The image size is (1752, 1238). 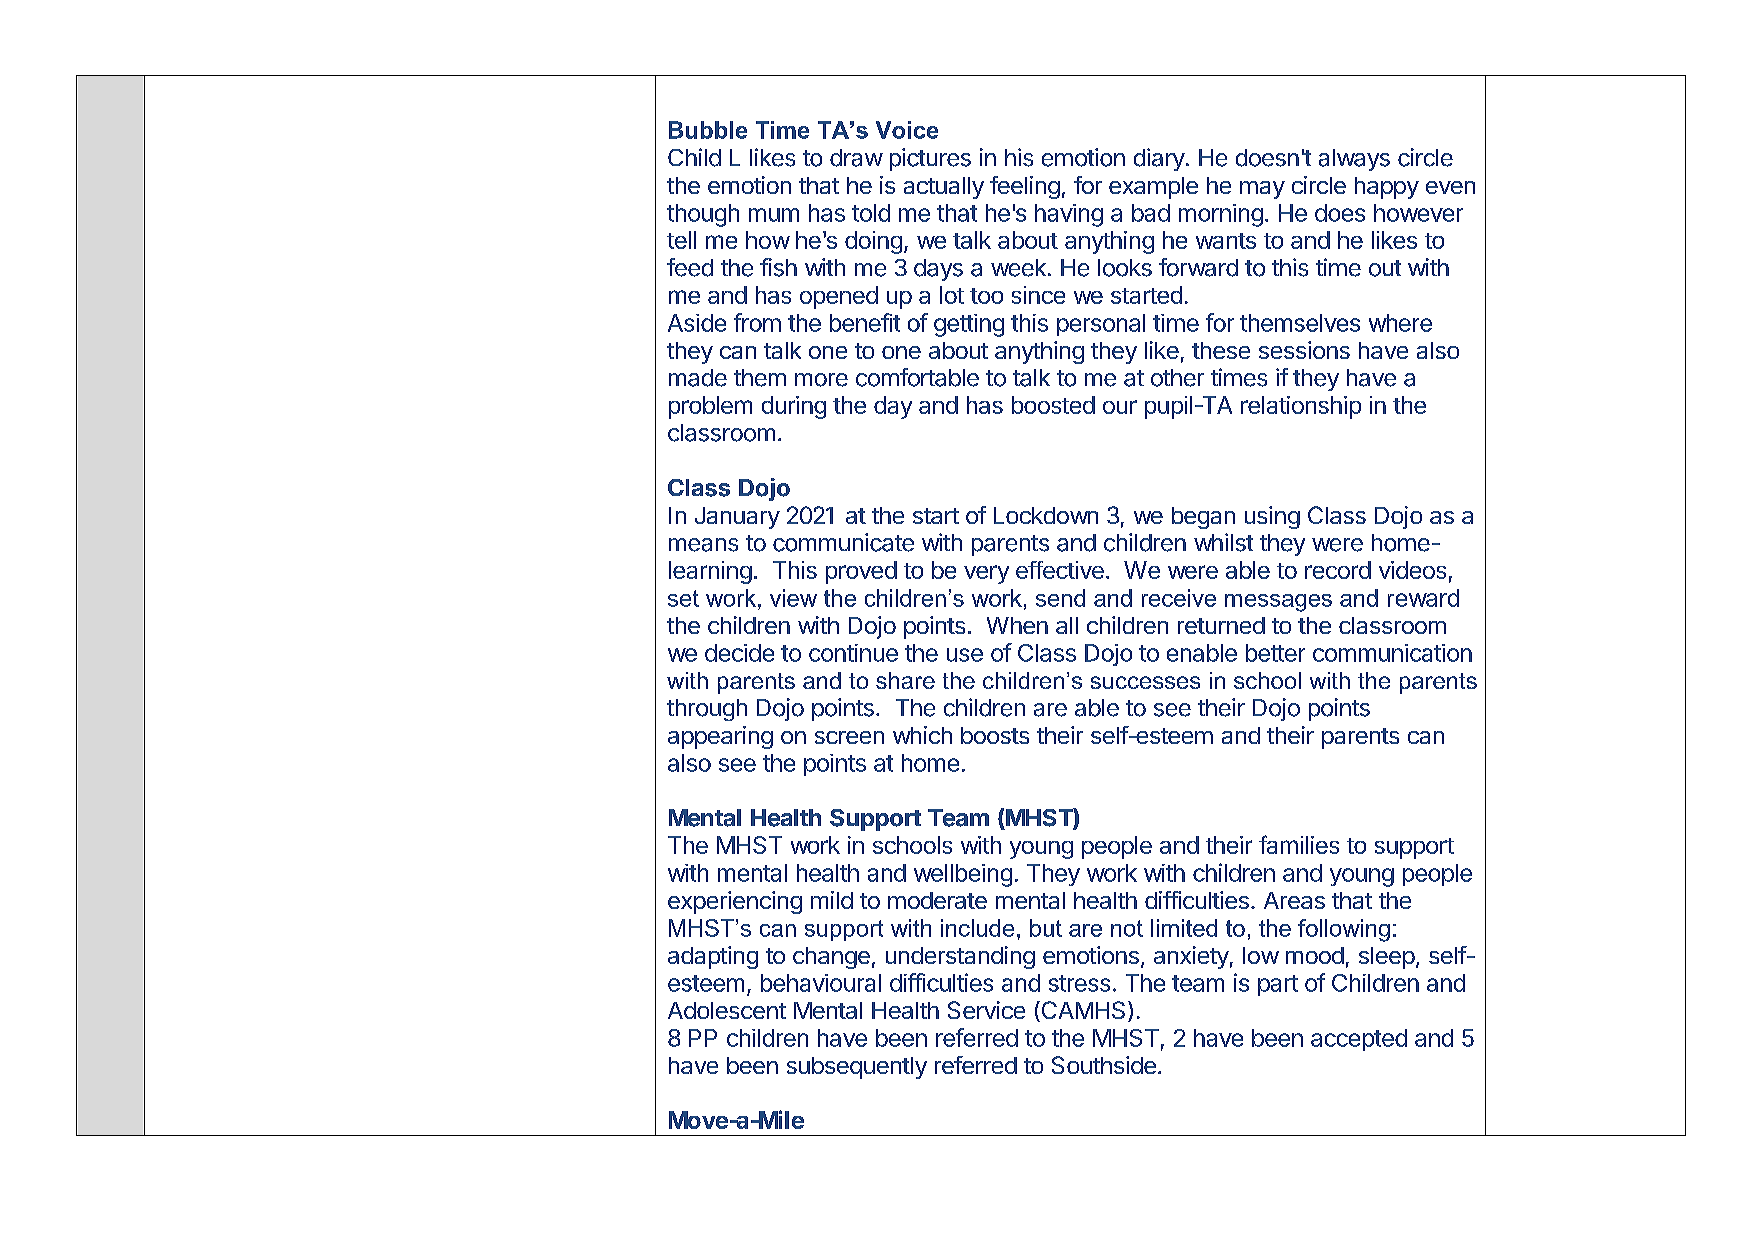 I want to click on Adolescent, so click(x=727, y=1010).
